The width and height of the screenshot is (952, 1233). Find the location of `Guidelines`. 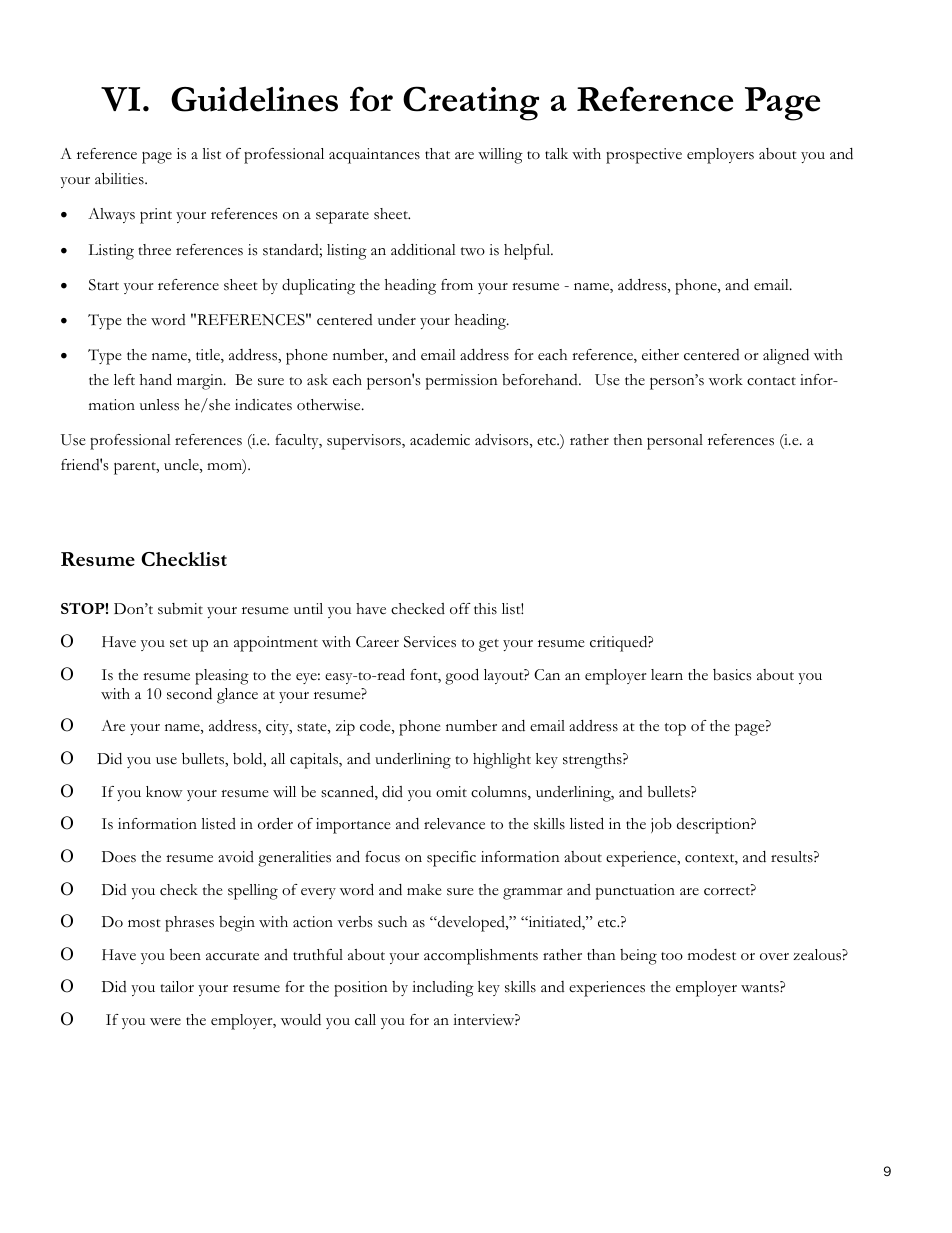

Guidelines is located at coordinates (254, 99).
